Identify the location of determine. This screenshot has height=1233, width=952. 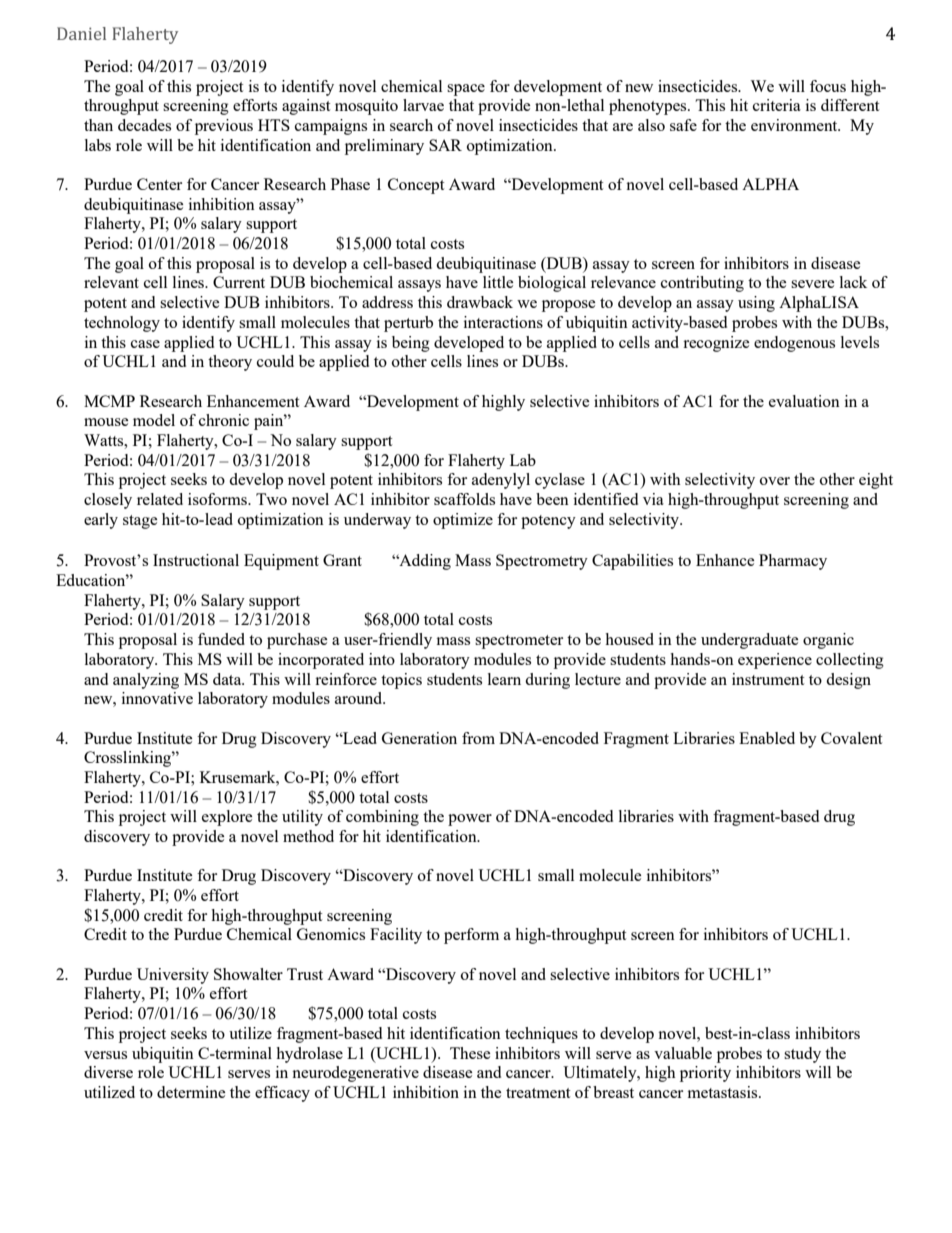
(191, 1092).
